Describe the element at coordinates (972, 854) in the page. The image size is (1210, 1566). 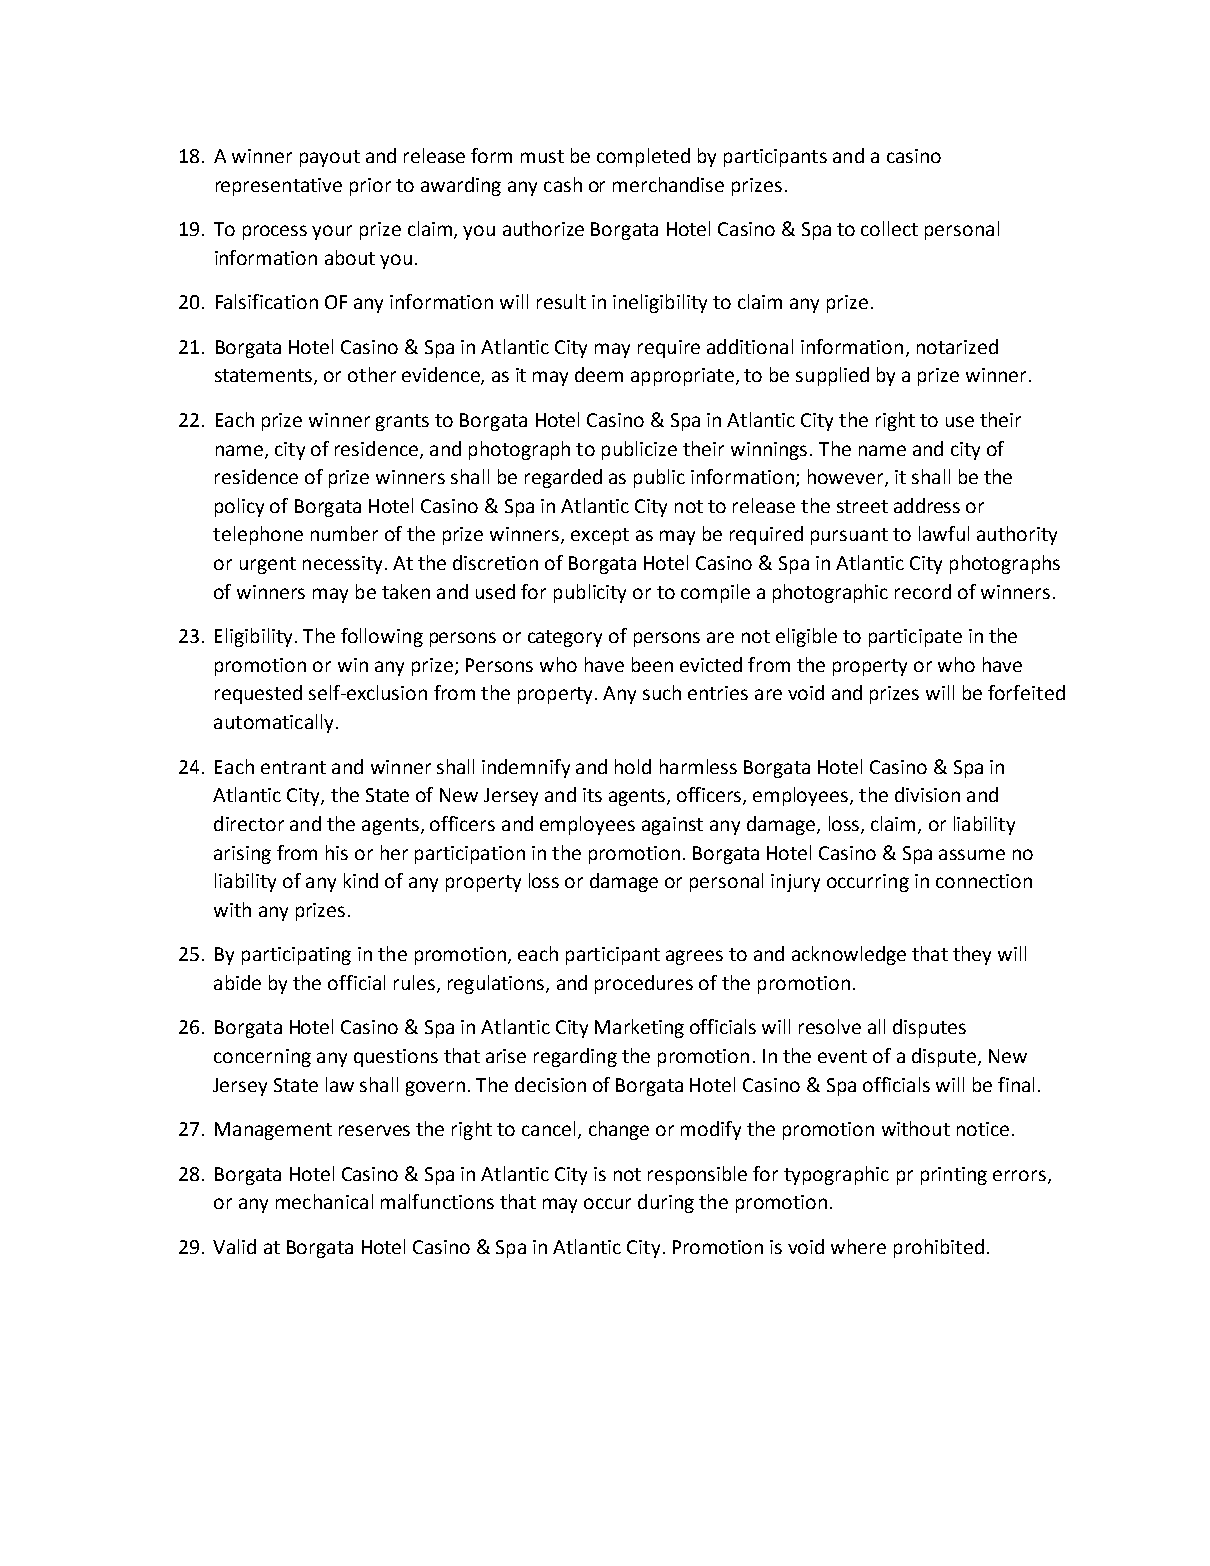
I see `assume` at that location.
